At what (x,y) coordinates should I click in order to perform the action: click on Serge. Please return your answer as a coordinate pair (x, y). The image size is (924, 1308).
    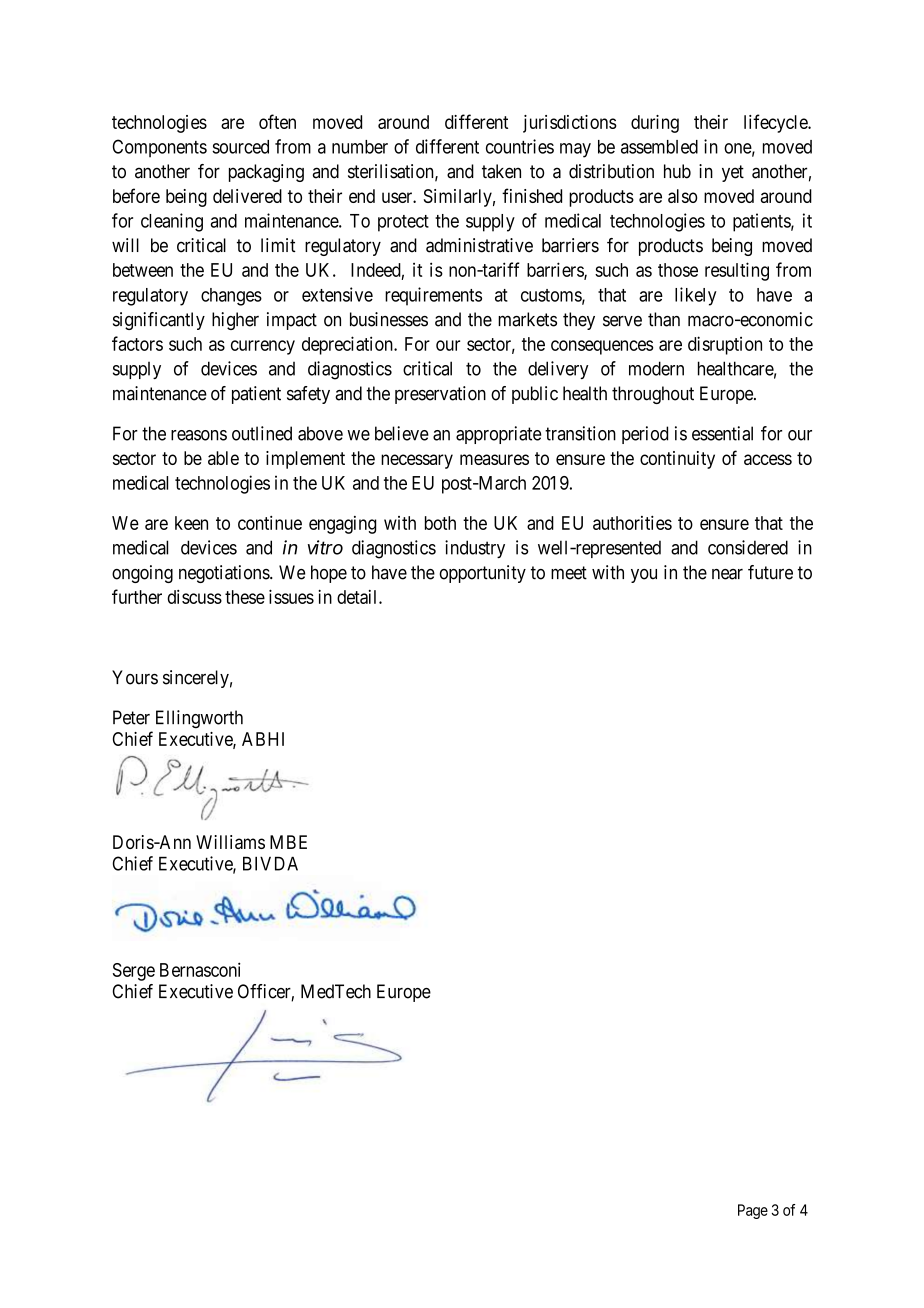
    Looking at the image, I should click on (134, 972).
